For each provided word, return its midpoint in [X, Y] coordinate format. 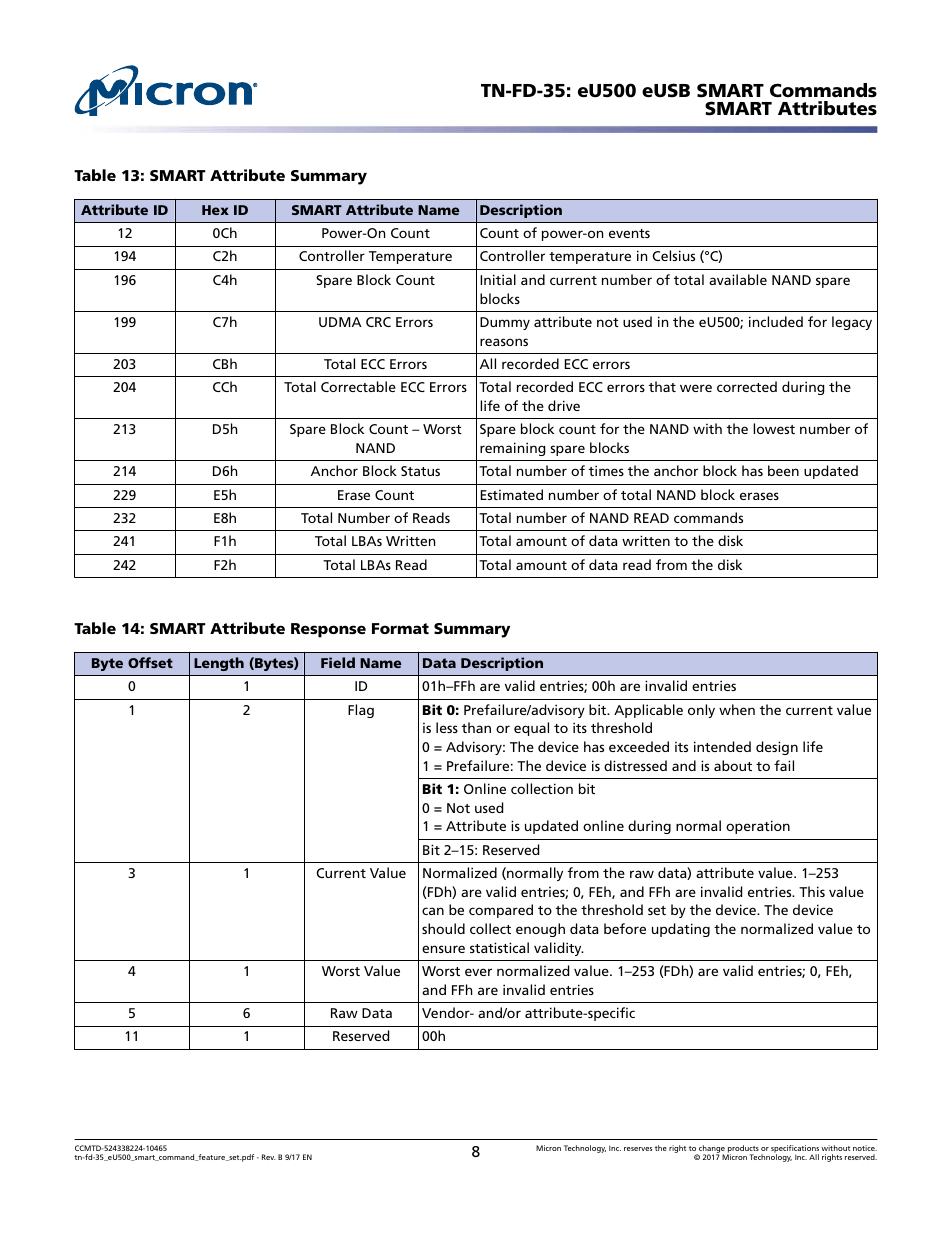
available [738, 279]
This [812, 891]
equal [531, 729]
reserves [638, 1149]
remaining [512, 449]
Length [219, 664]
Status [420, 471]
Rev [269, 1157]
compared [501, 911]
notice [865, 1148]
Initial [498, 279]
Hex [215, 210]
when [737, 709]
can [433, 911]
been [783, 470]
